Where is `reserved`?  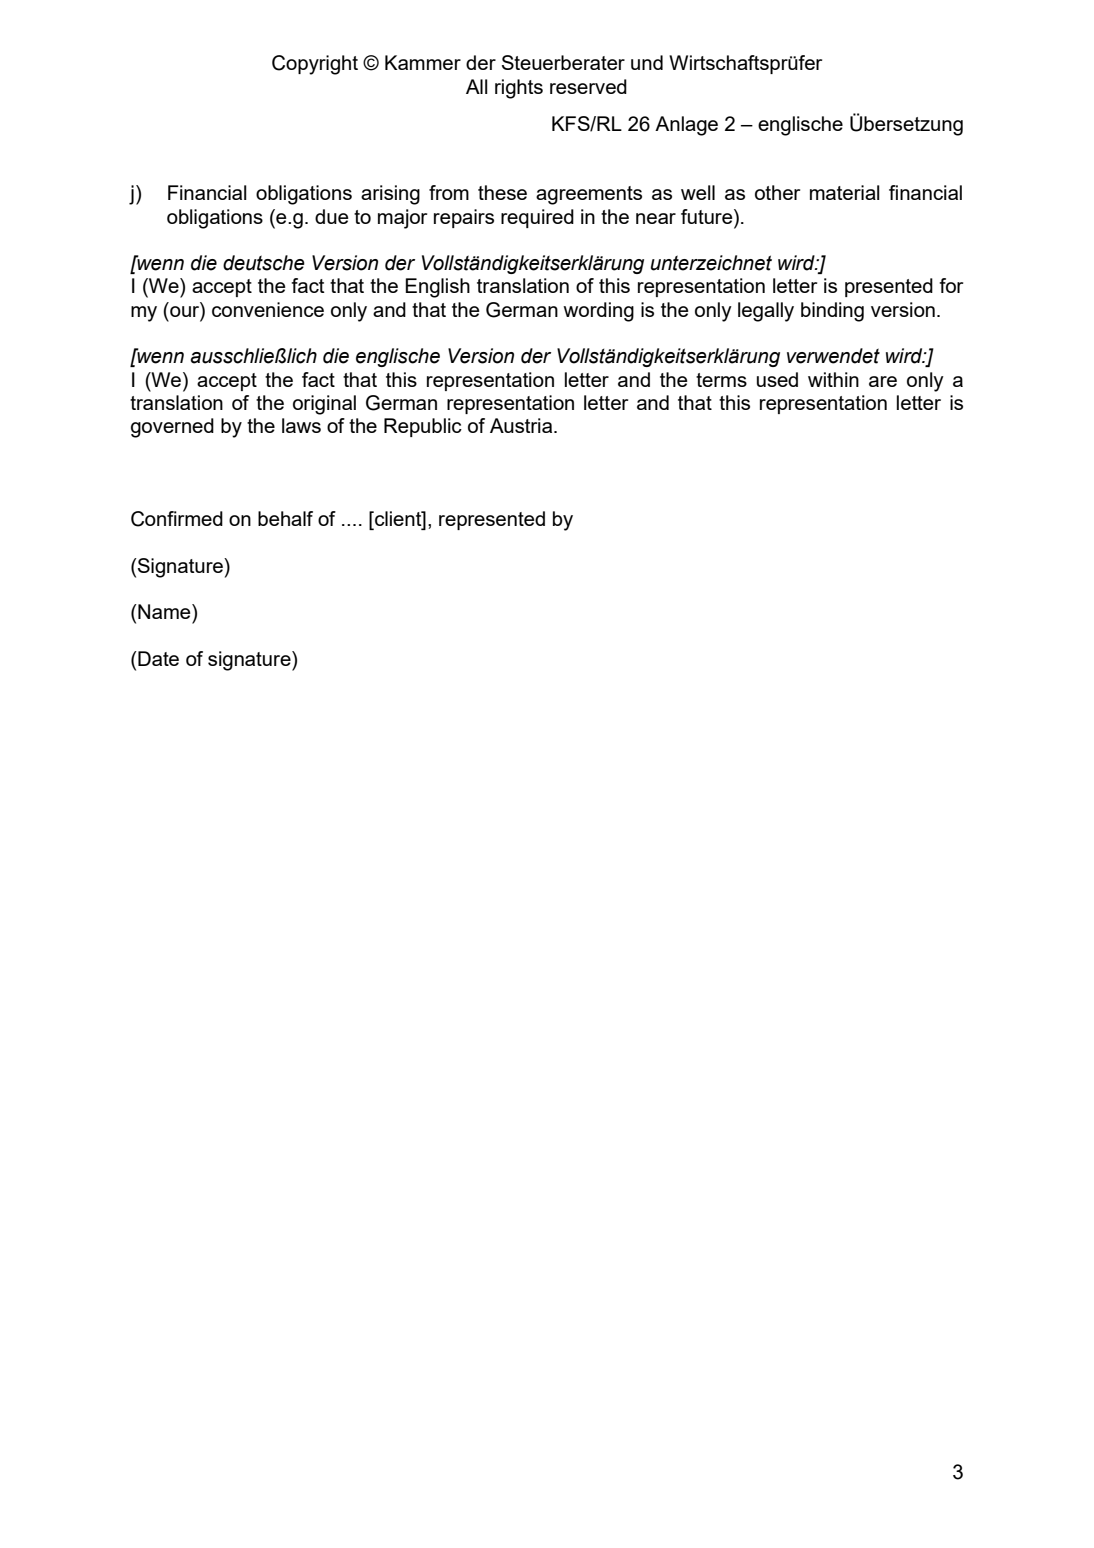
reserved is located at coordinates (588, 86).
